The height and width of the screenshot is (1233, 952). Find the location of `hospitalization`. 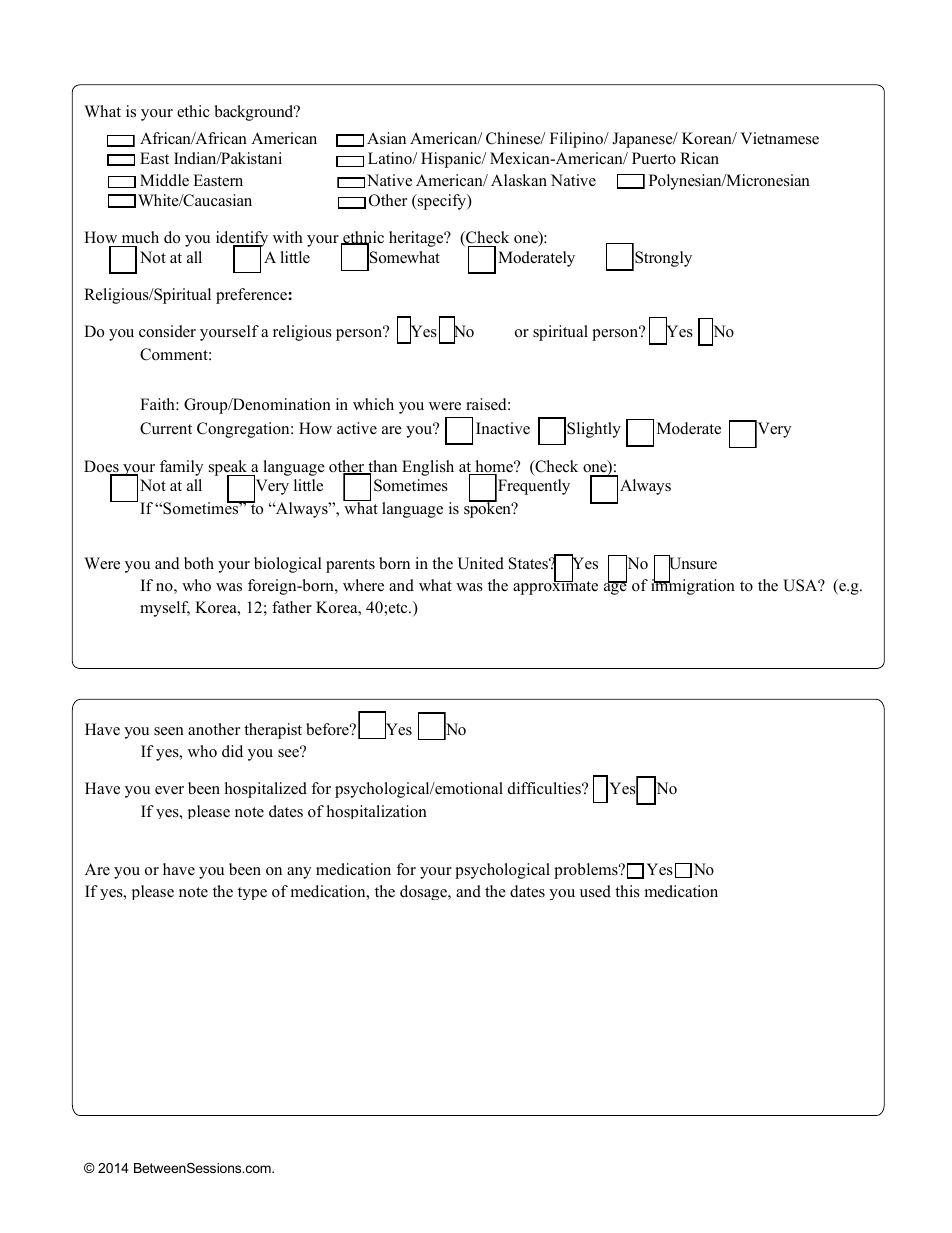

hospitalization is located at coordinates (377, 812).
